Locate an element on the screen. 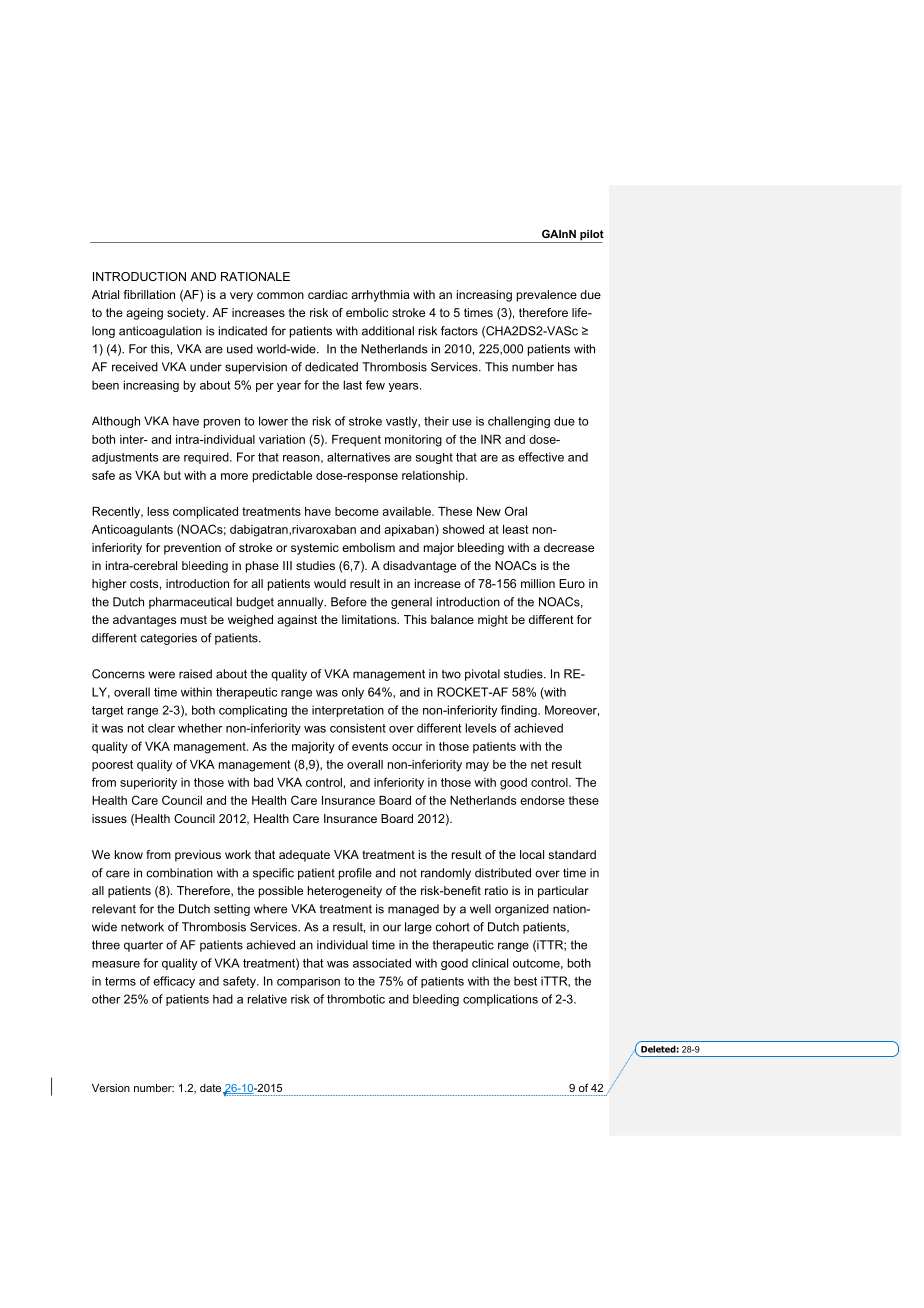 This screenshot has height=1308, width=924. superiority is located at coordinates (148, 784).
